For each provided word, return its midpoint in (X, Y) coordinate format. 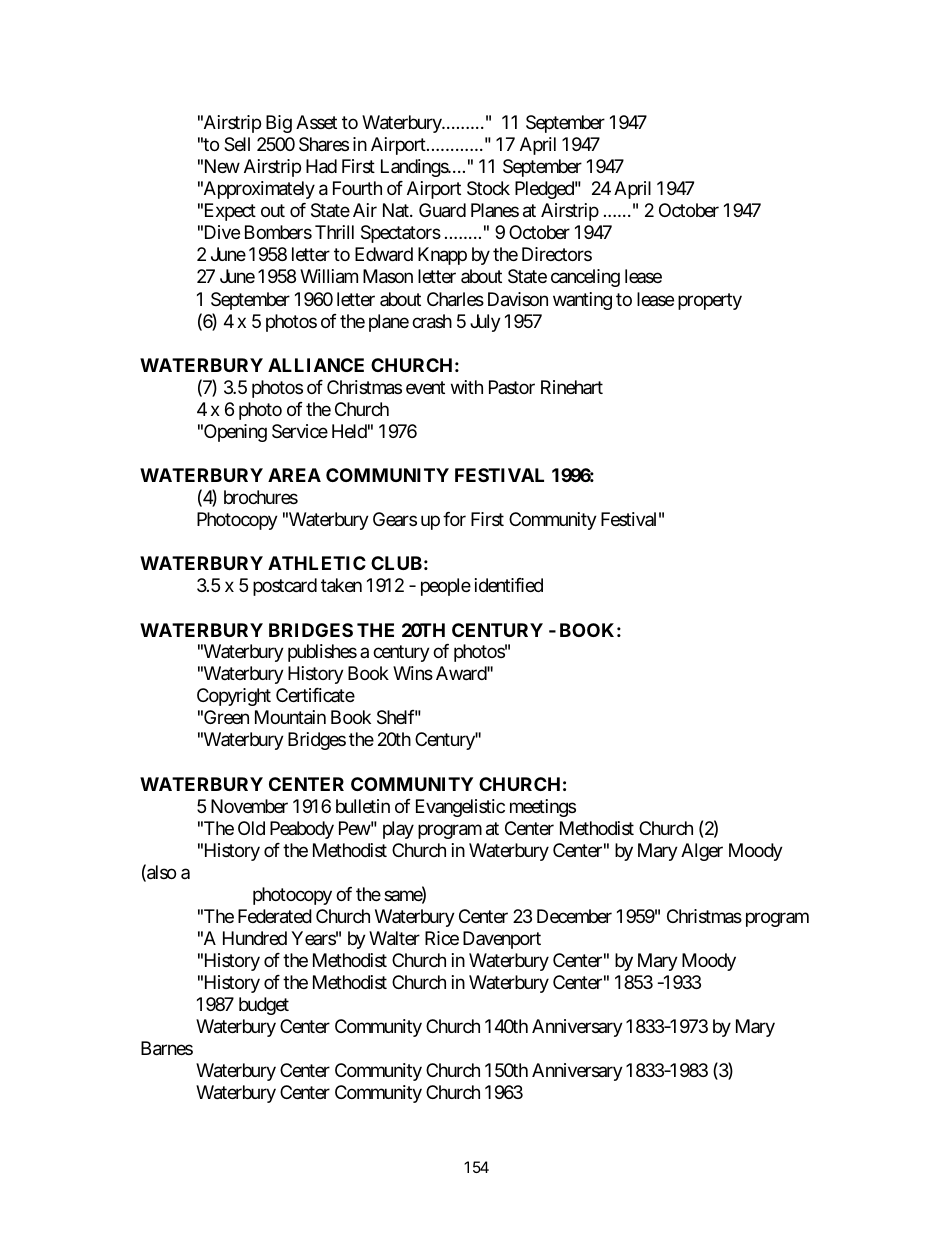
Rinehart (572, 387)
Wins (413, 673)
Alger (702, 852)
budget (264, 1006)
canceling (585, 278)
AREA (294, 475)
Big (279, 124)
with (467, 387)
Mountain (290, 717)
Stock (488, 188)
